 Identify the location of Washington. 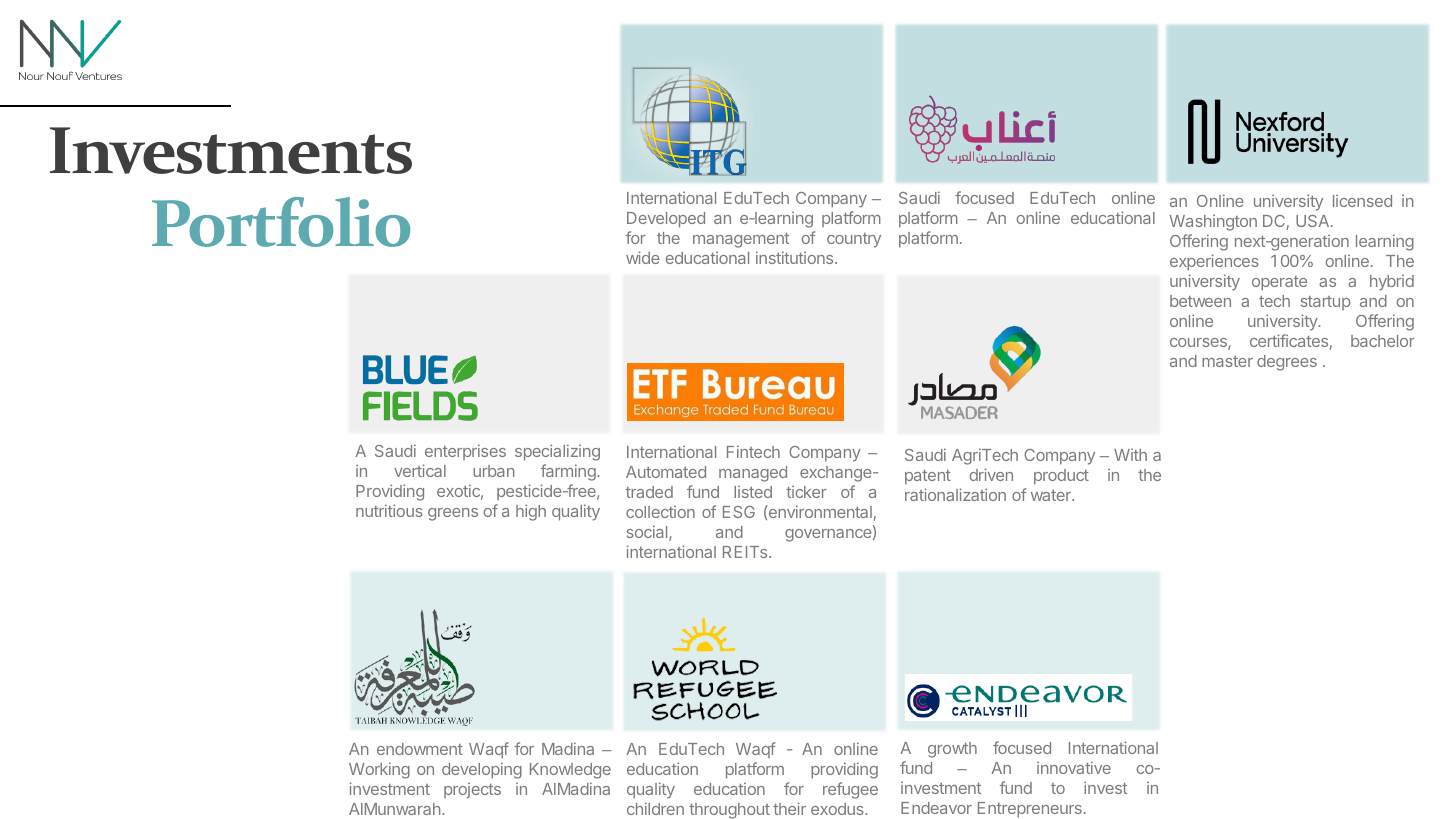
(1213, 223).
